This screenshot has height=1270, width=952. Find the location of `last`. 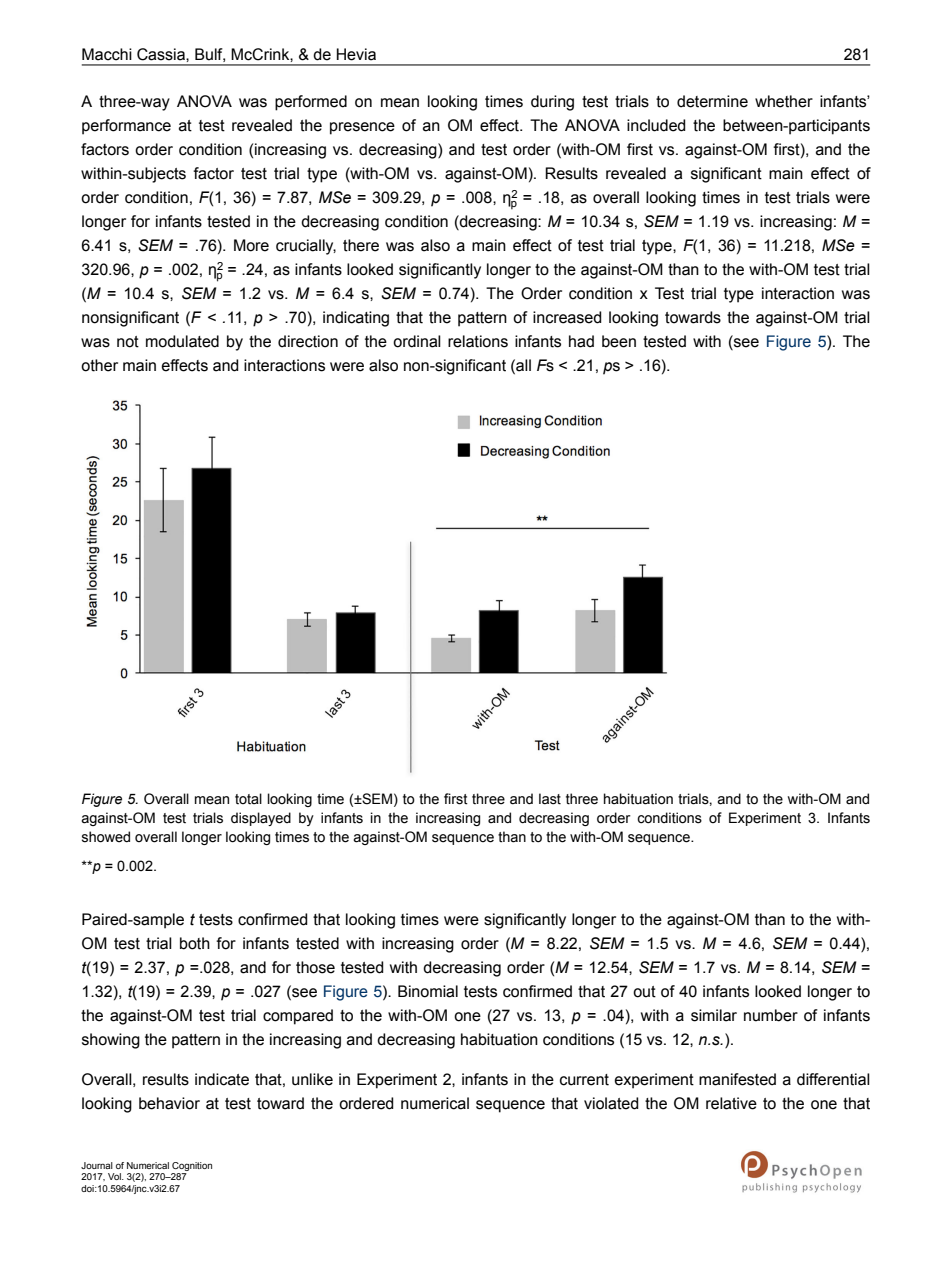

last is located at coordinates (550, 799).
